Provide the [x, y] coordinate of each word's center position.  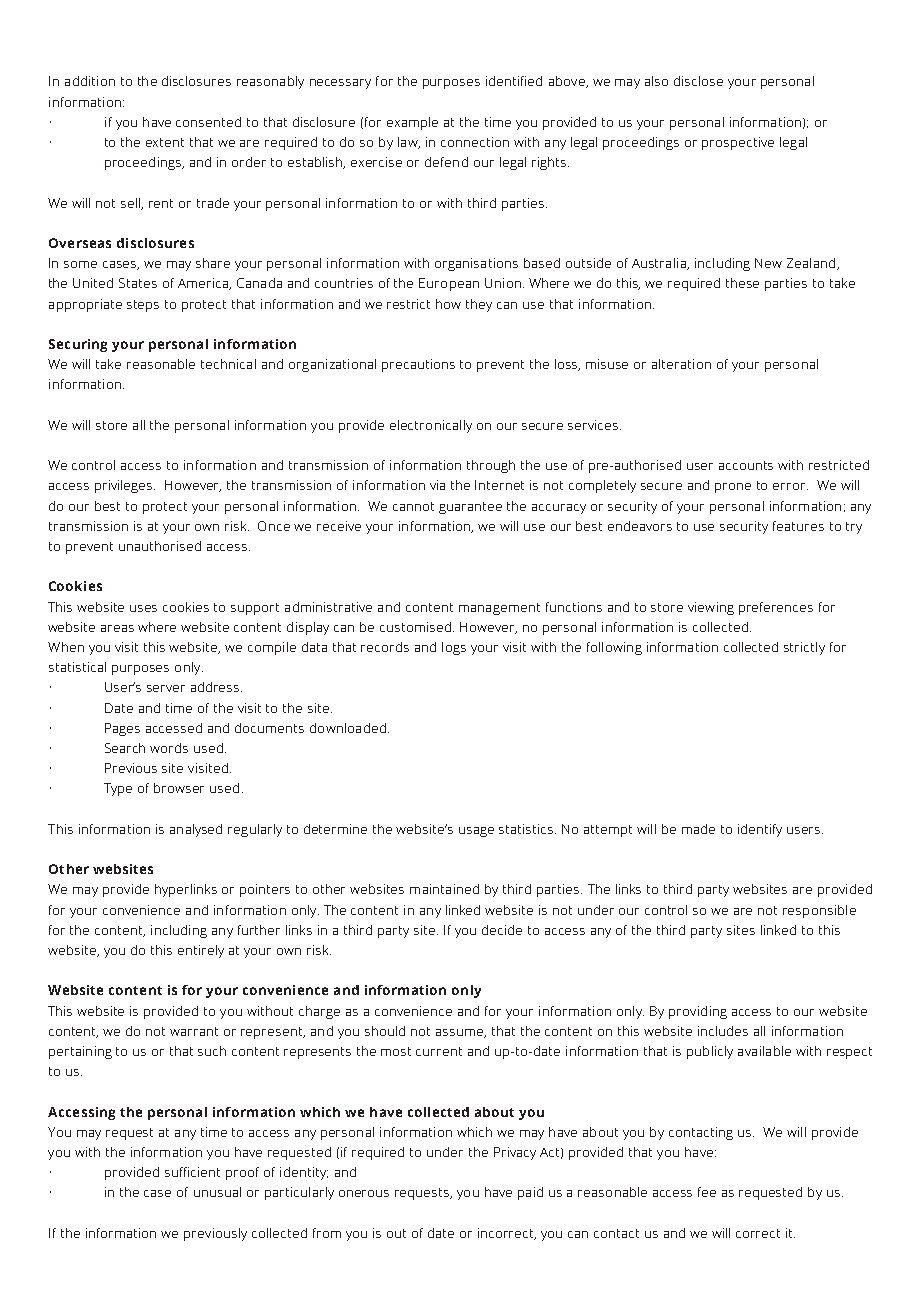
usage [476, 832]
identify [760, 830]
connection [475, 142]
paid [530, 1193]
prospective [738, 143]
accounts [746, 465]
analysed [196, 830]
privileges [125, 486]
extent [165, 142]
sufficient [192, 1172]
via [437, 485]
